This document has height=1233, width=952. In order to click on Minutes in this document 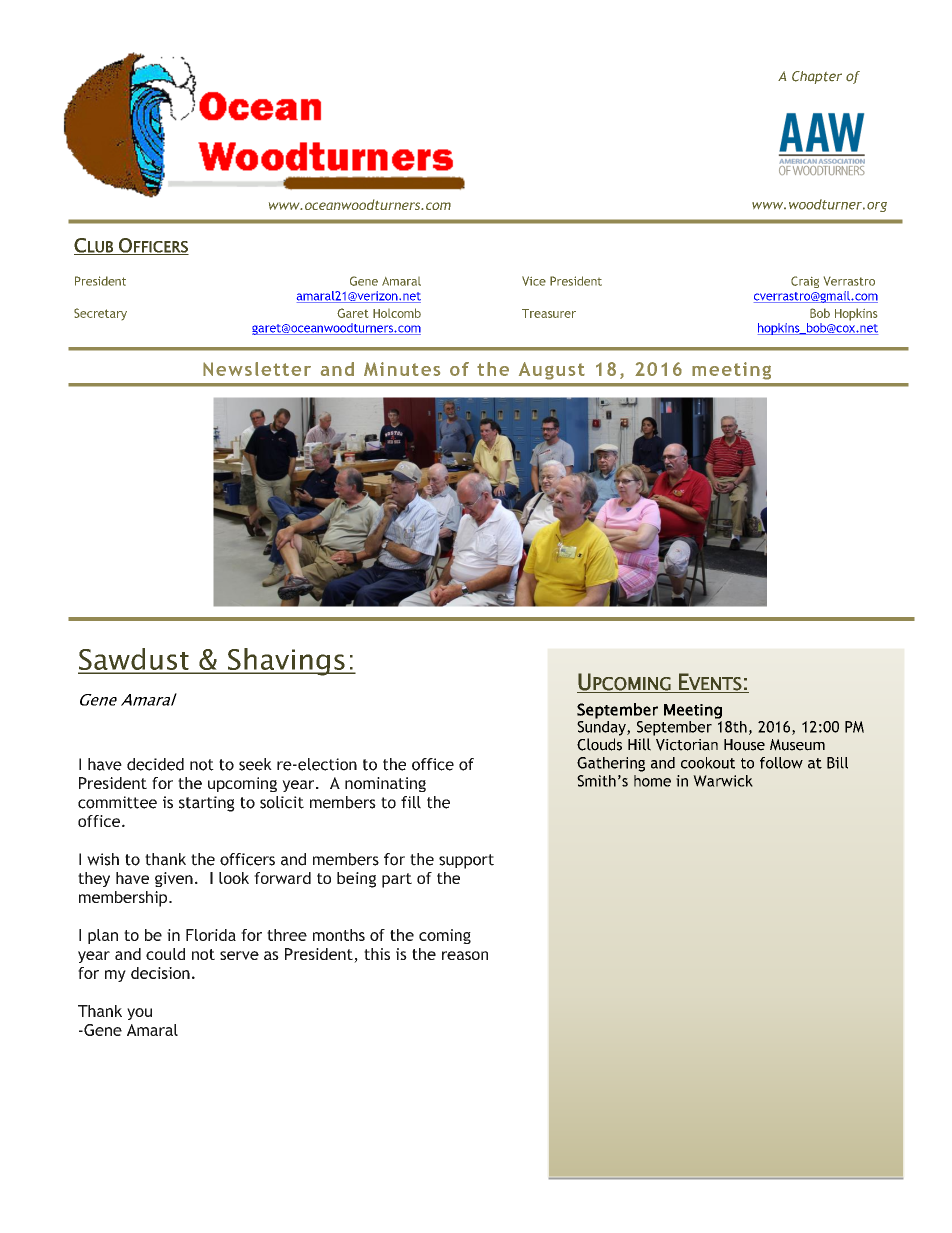, I will do `click(402, 369)`.
